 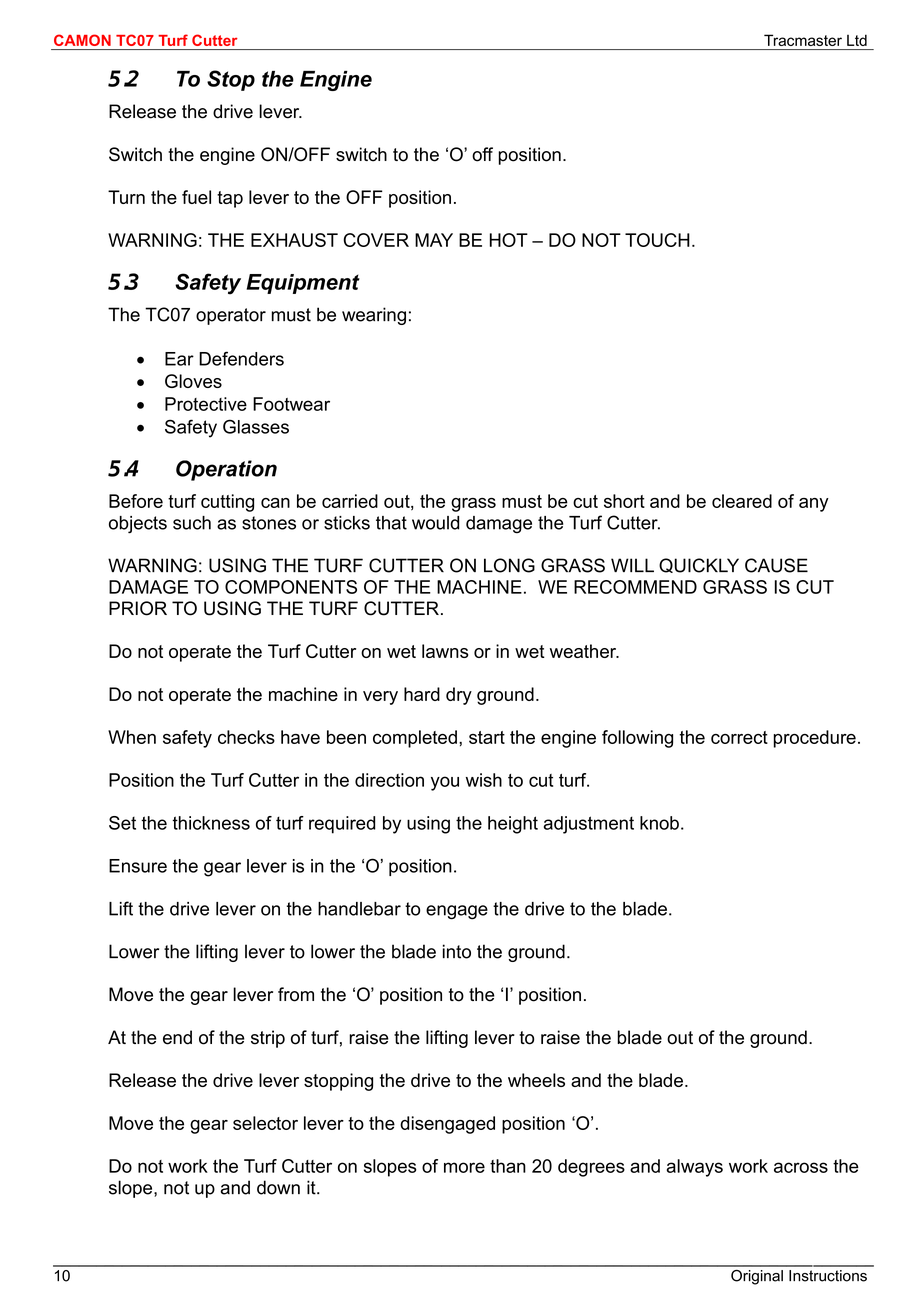 What do you see at coordinates (138, 866) in the screenshot?
I see `Ensure` at bounding box center [138, 866].
